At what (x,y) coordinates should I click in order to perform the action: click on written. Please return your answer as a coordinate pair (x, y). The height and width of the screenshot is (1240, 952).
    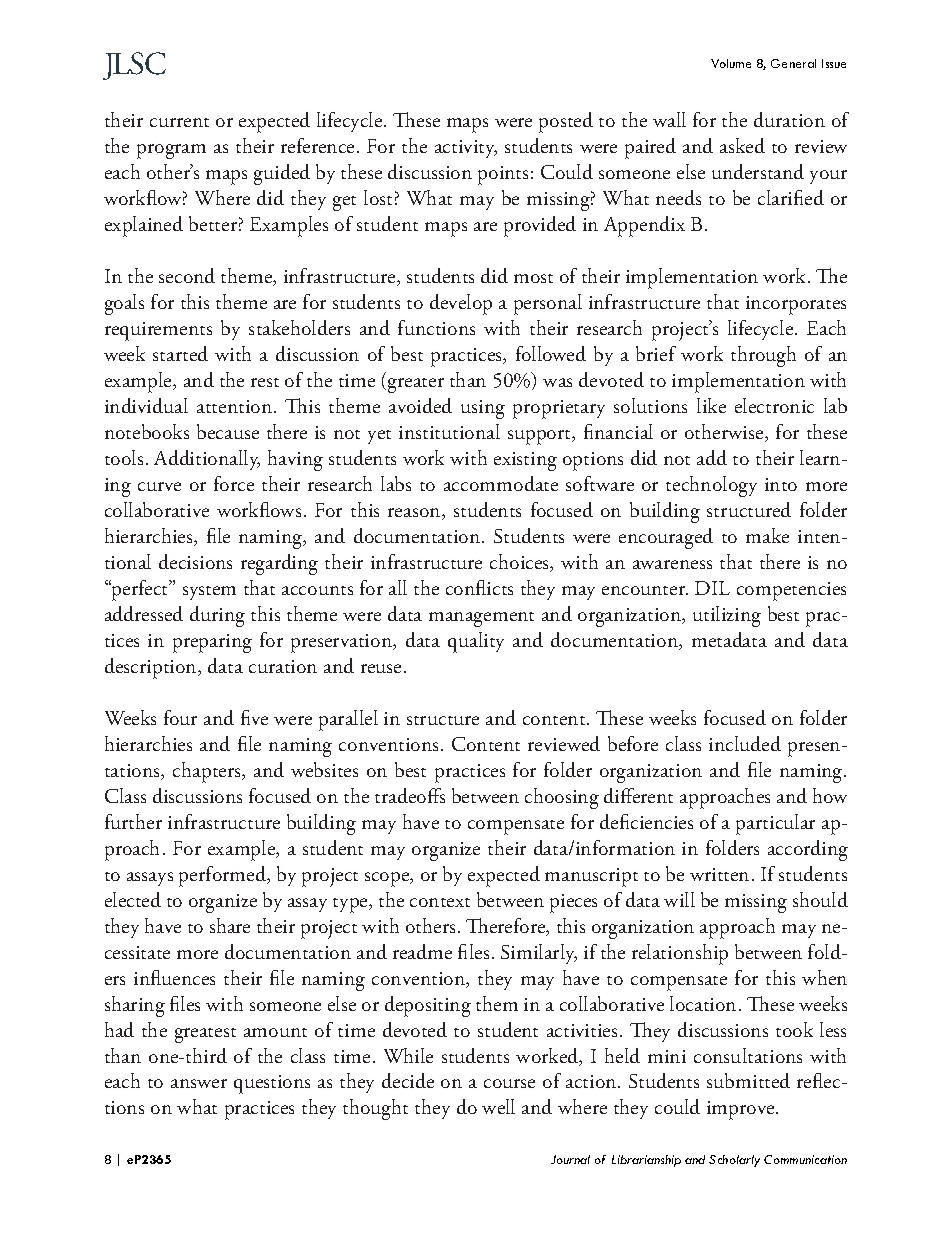
    Looking at the image, I should click on (719, 874).
